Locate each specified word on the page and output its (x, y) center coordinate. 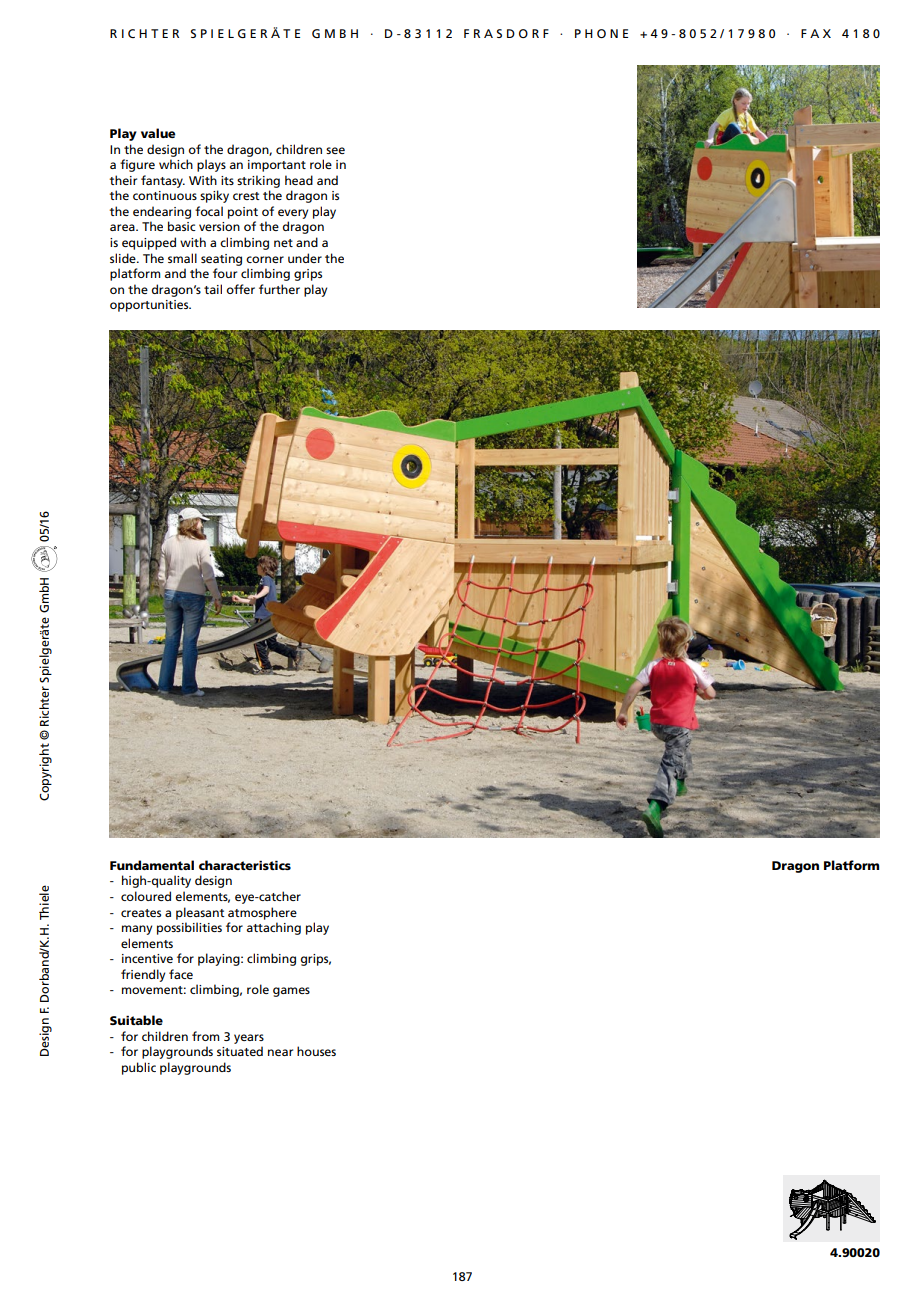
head (299, 180)
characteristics (245, 865)
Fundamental (152, 865)
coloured (146, 896)
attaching (274, 928)
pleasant (200, 913)
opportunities (150, 306)
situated (240, 1051)
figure (137, 165)
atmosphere (262, 913)
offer (241, 289)
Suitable (136, 1020)
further (279, 289)
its (227, 180)
